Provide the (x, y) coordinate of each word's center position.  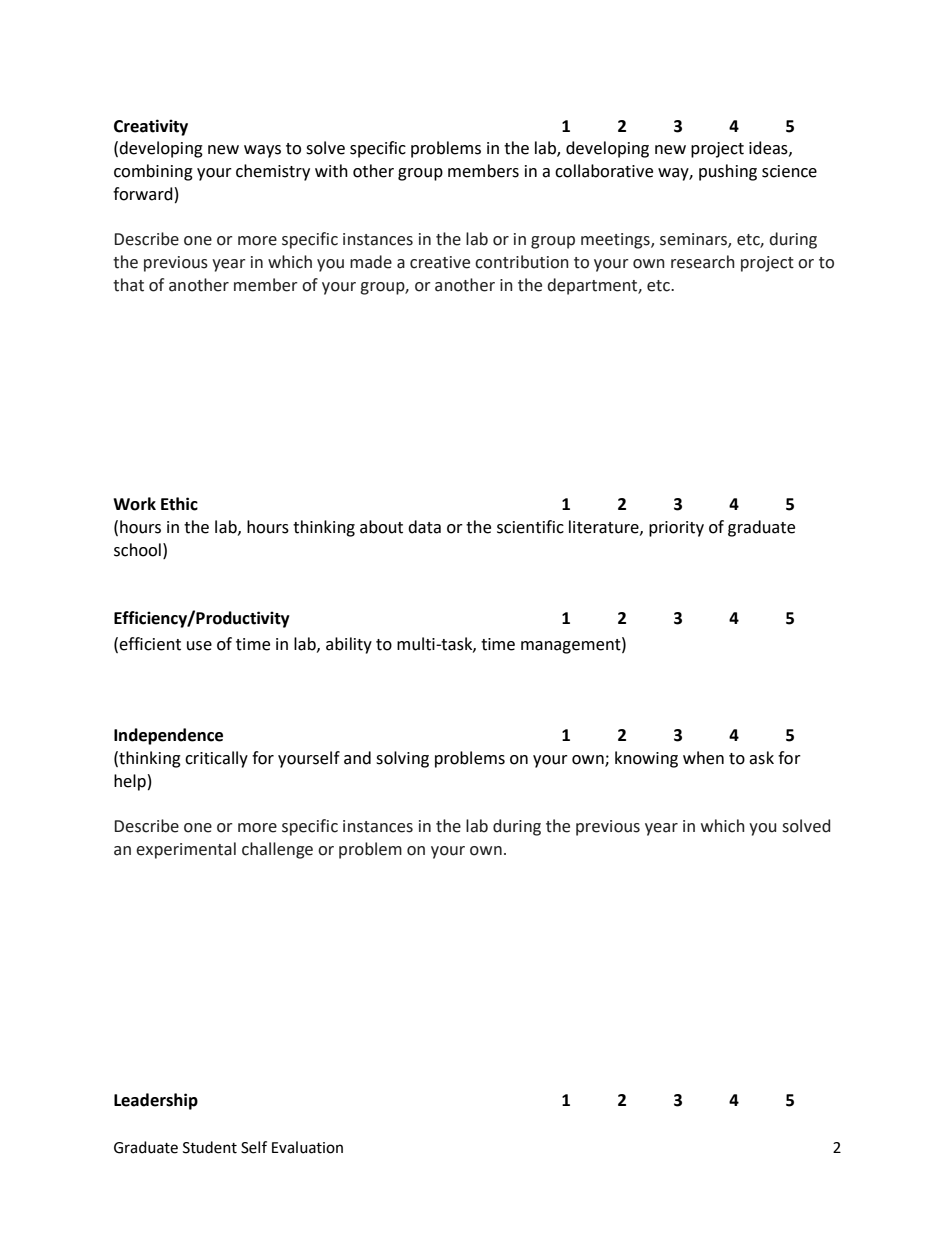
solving (402, 759)
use (199, 646)
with (331, 171)
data (424, 527)
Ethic (179, 504)
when (703, 758)
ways (262, 151)
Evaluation (307, 1147)
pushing (728, 172)
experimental (186, 850)
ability (349, 645)
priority (676, 529)
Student (210, 1147)
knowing (646, 759)
